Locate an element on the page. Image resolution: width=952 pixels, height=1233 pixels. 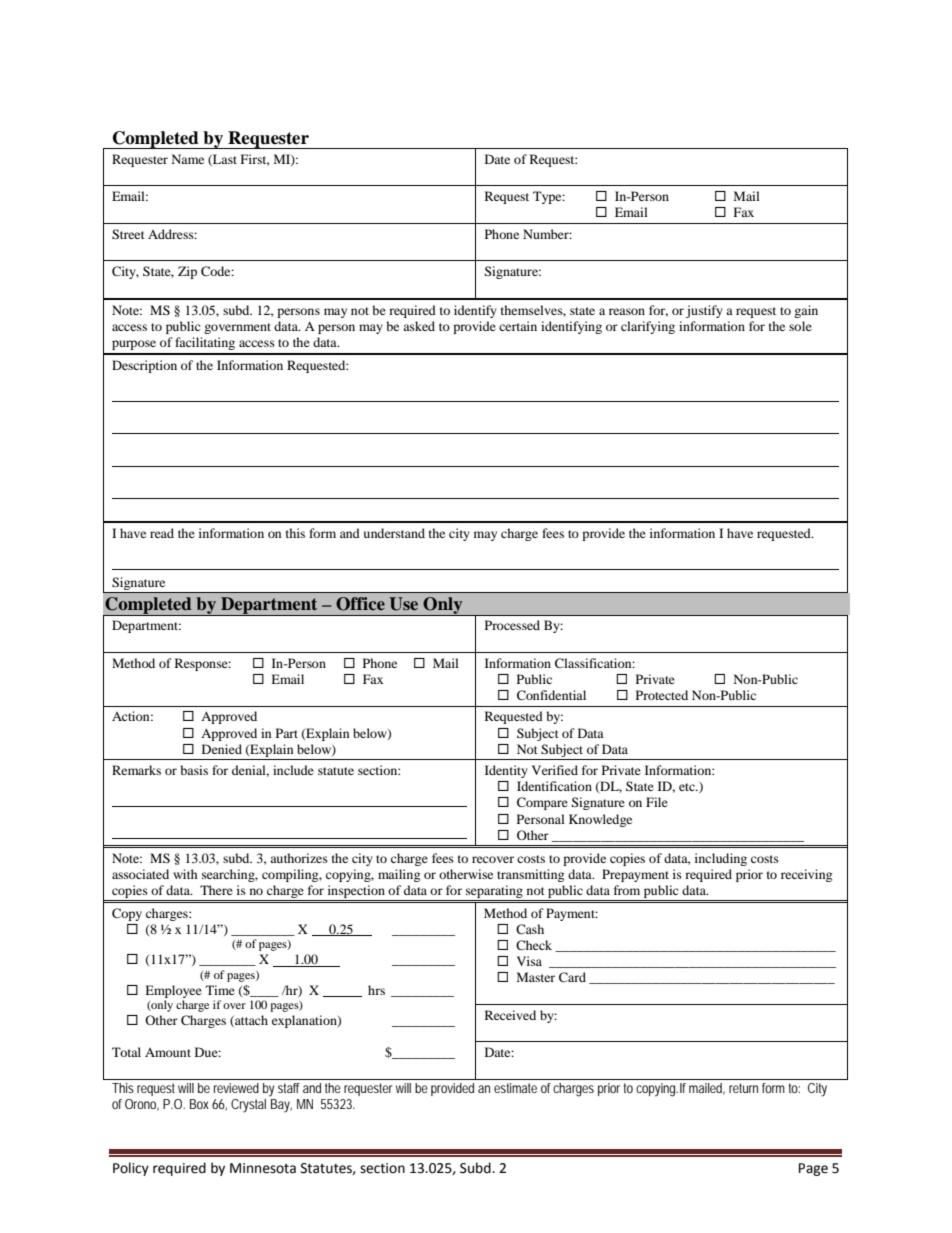
separating is located at coordinates (494, 891).
